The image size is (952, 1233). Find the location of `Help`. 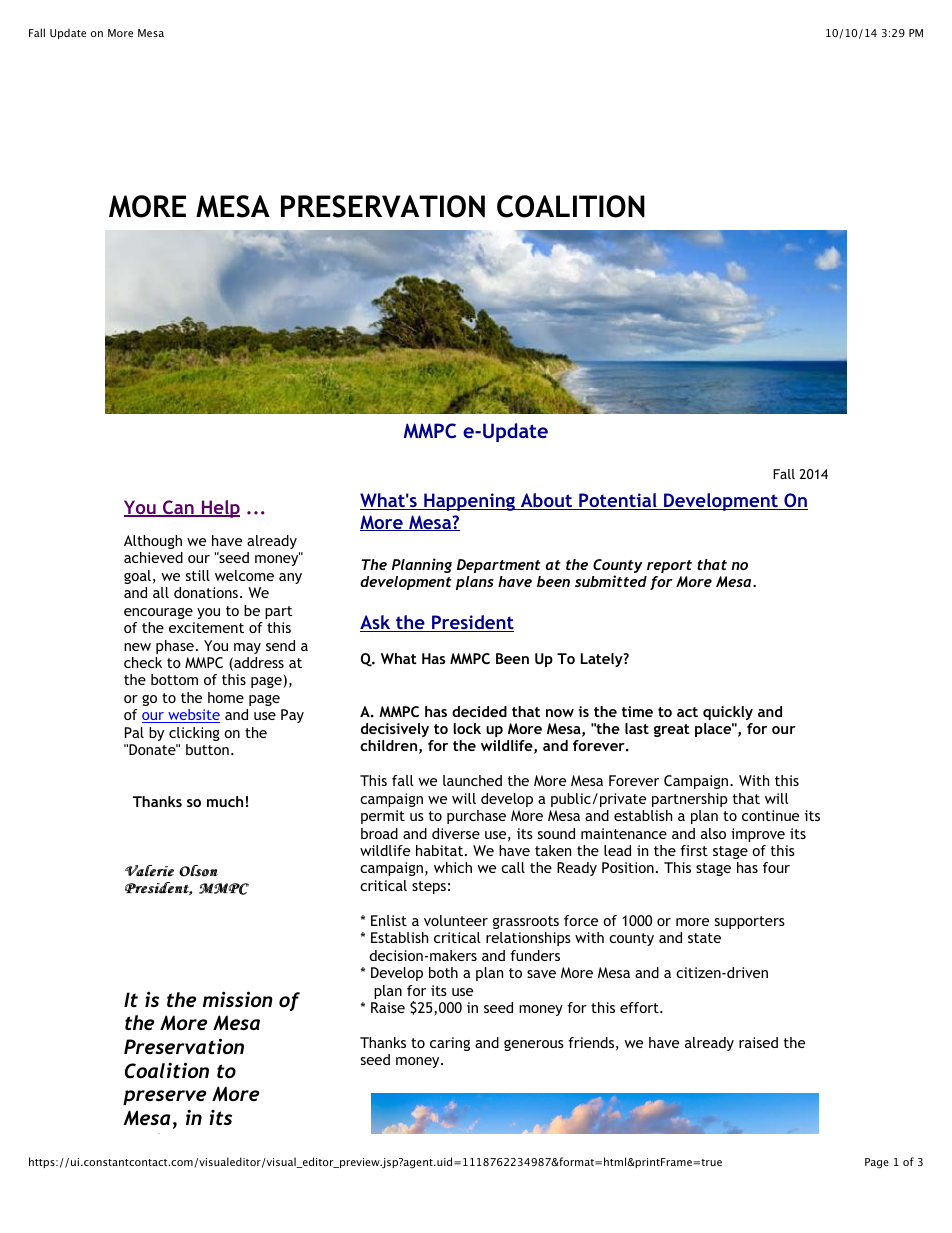

Help is located at coordinates (219, 509).
